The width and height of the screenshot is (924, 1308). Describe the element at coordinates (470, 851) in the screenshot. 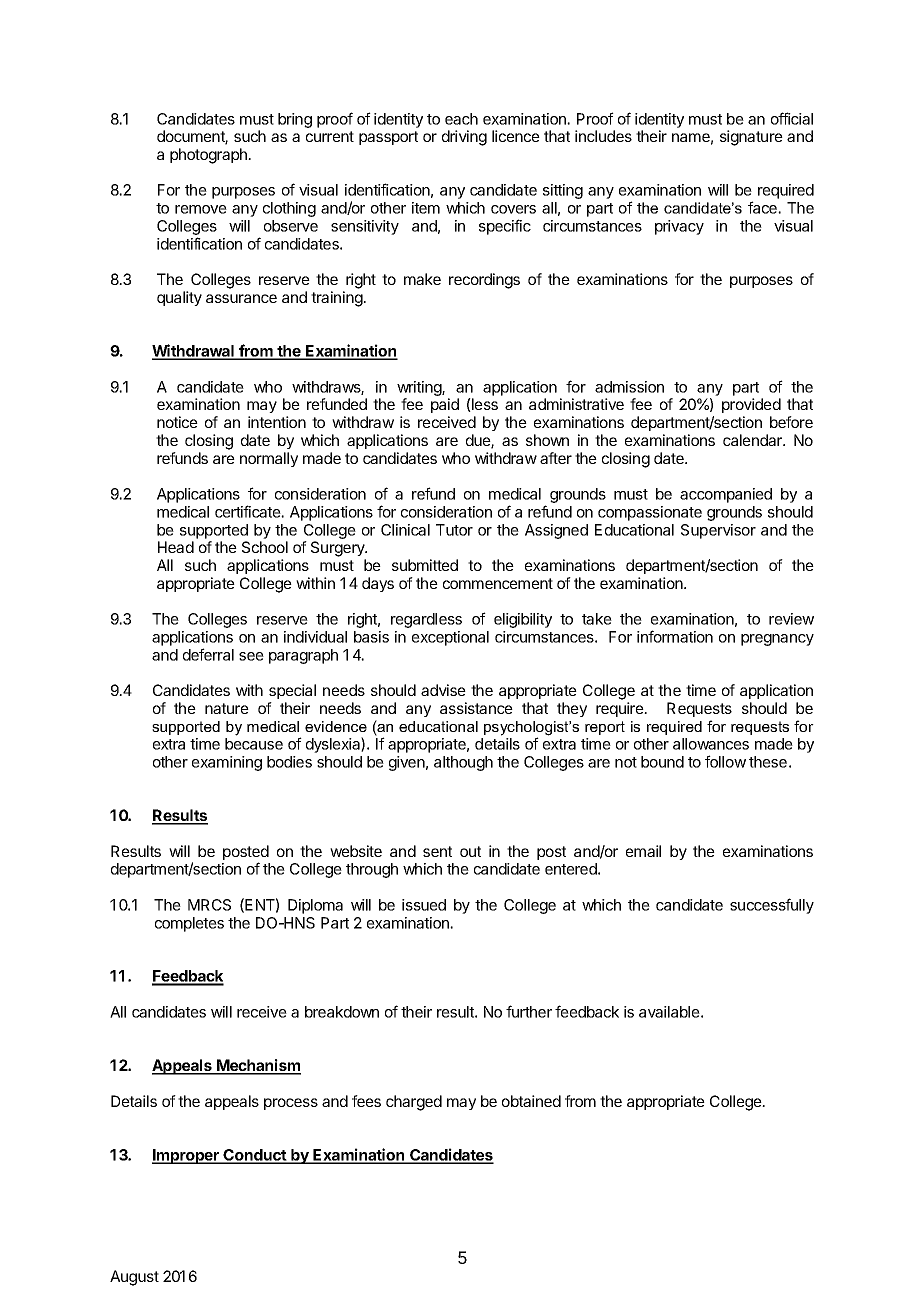

I see `out` at that location.
